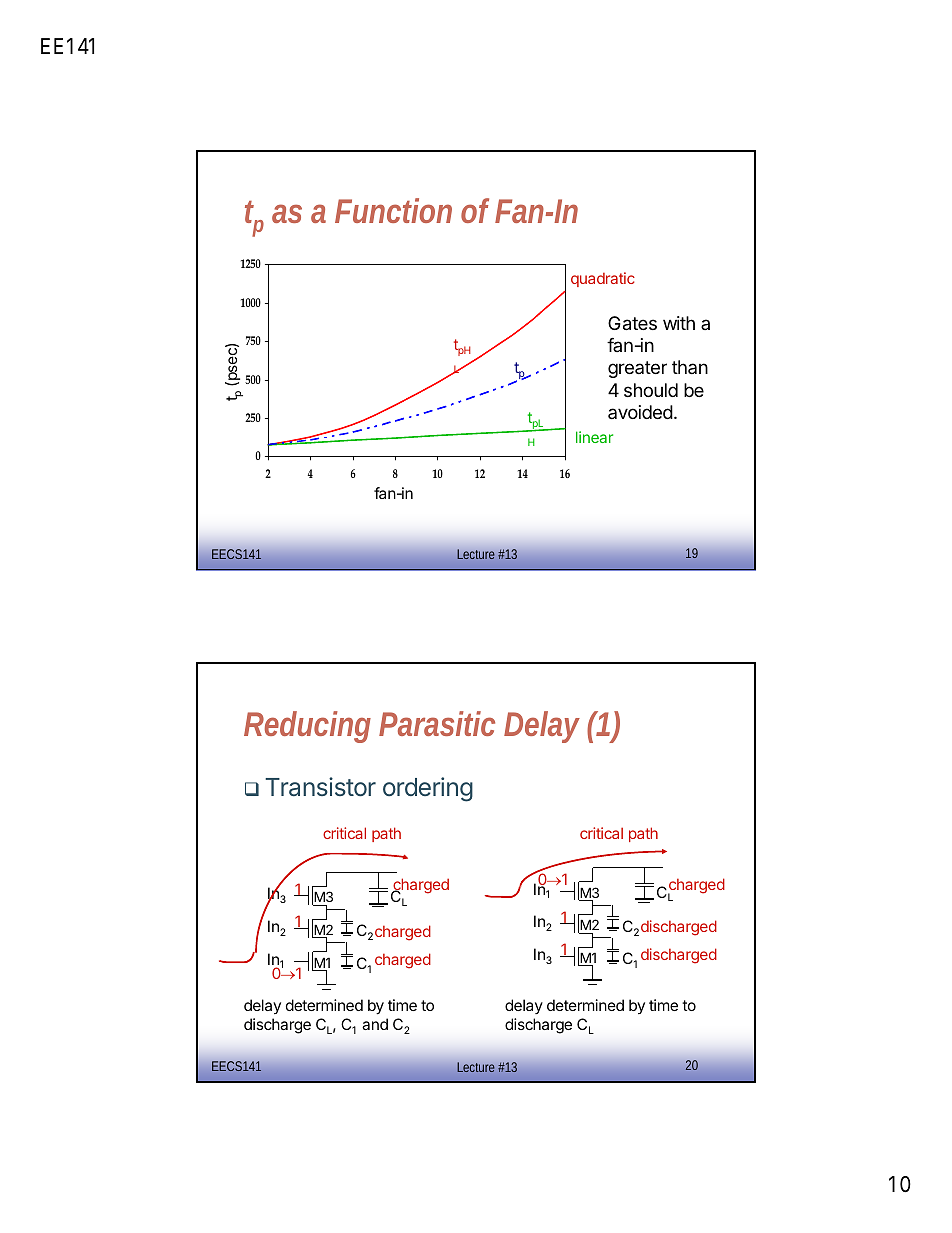  I want to click on linear, so click(594, 437).
